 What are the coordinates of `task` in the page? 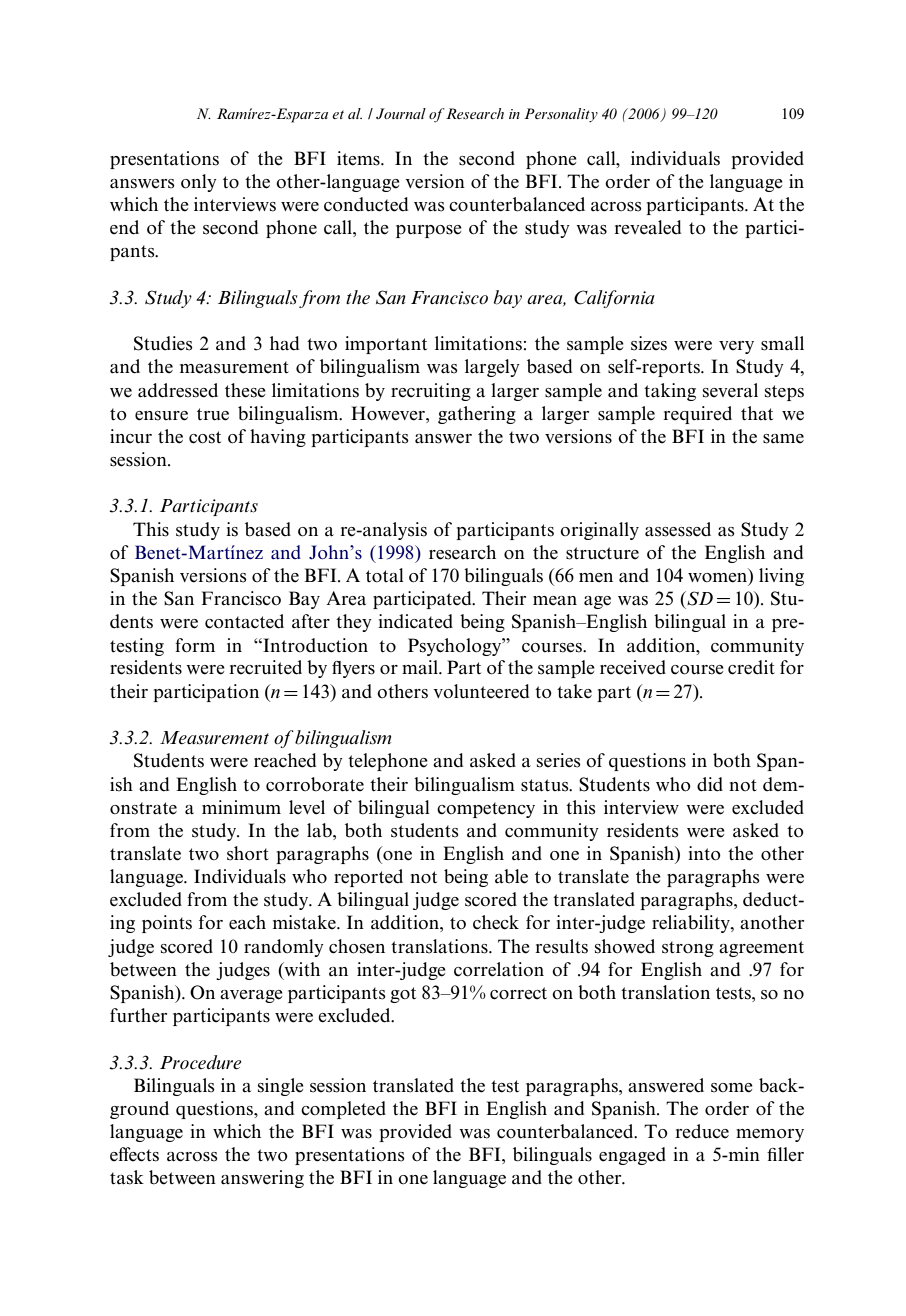 It's located at (127, 1177).
